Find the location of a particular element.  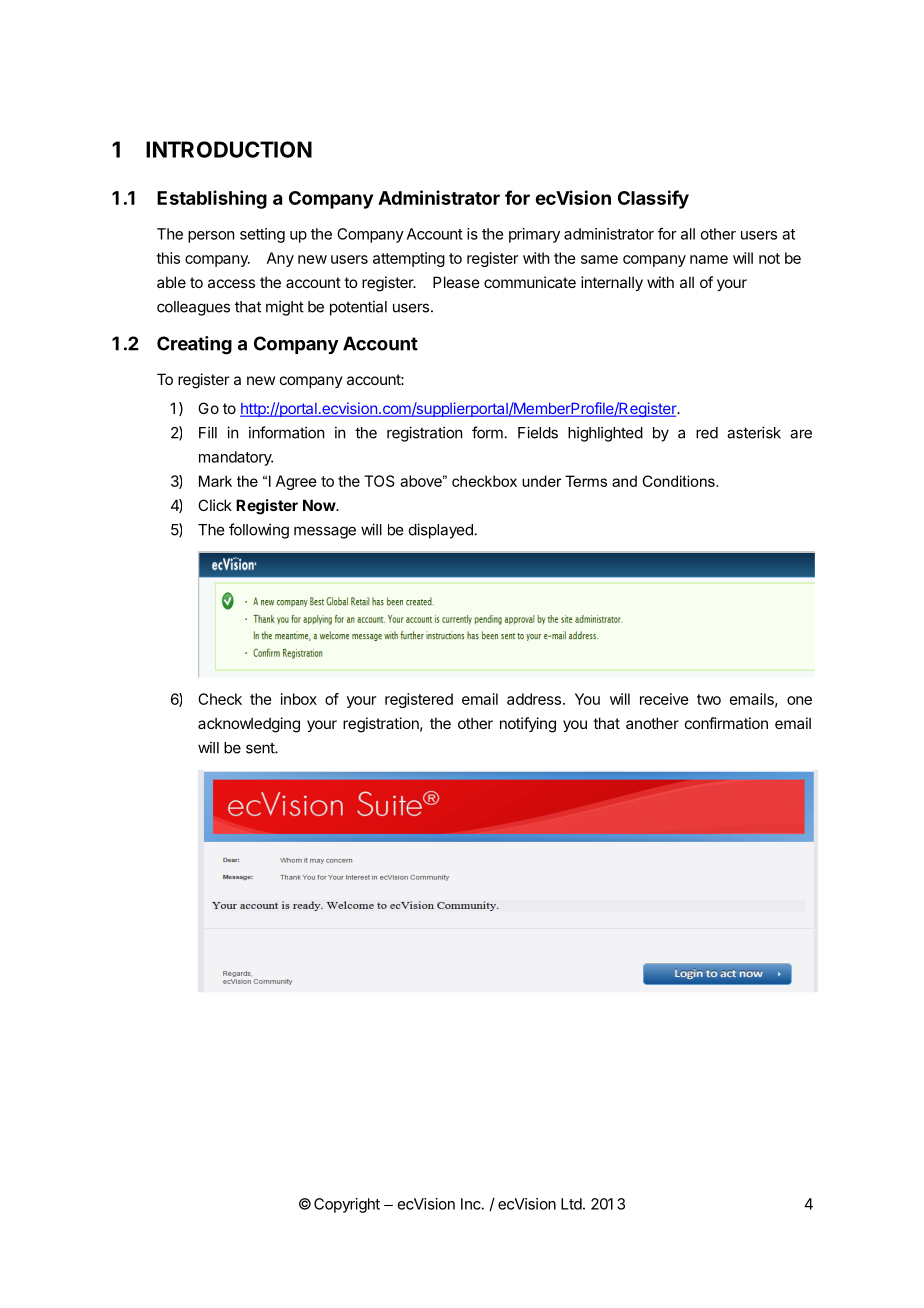

primary is located at coordinates (534, 235).
